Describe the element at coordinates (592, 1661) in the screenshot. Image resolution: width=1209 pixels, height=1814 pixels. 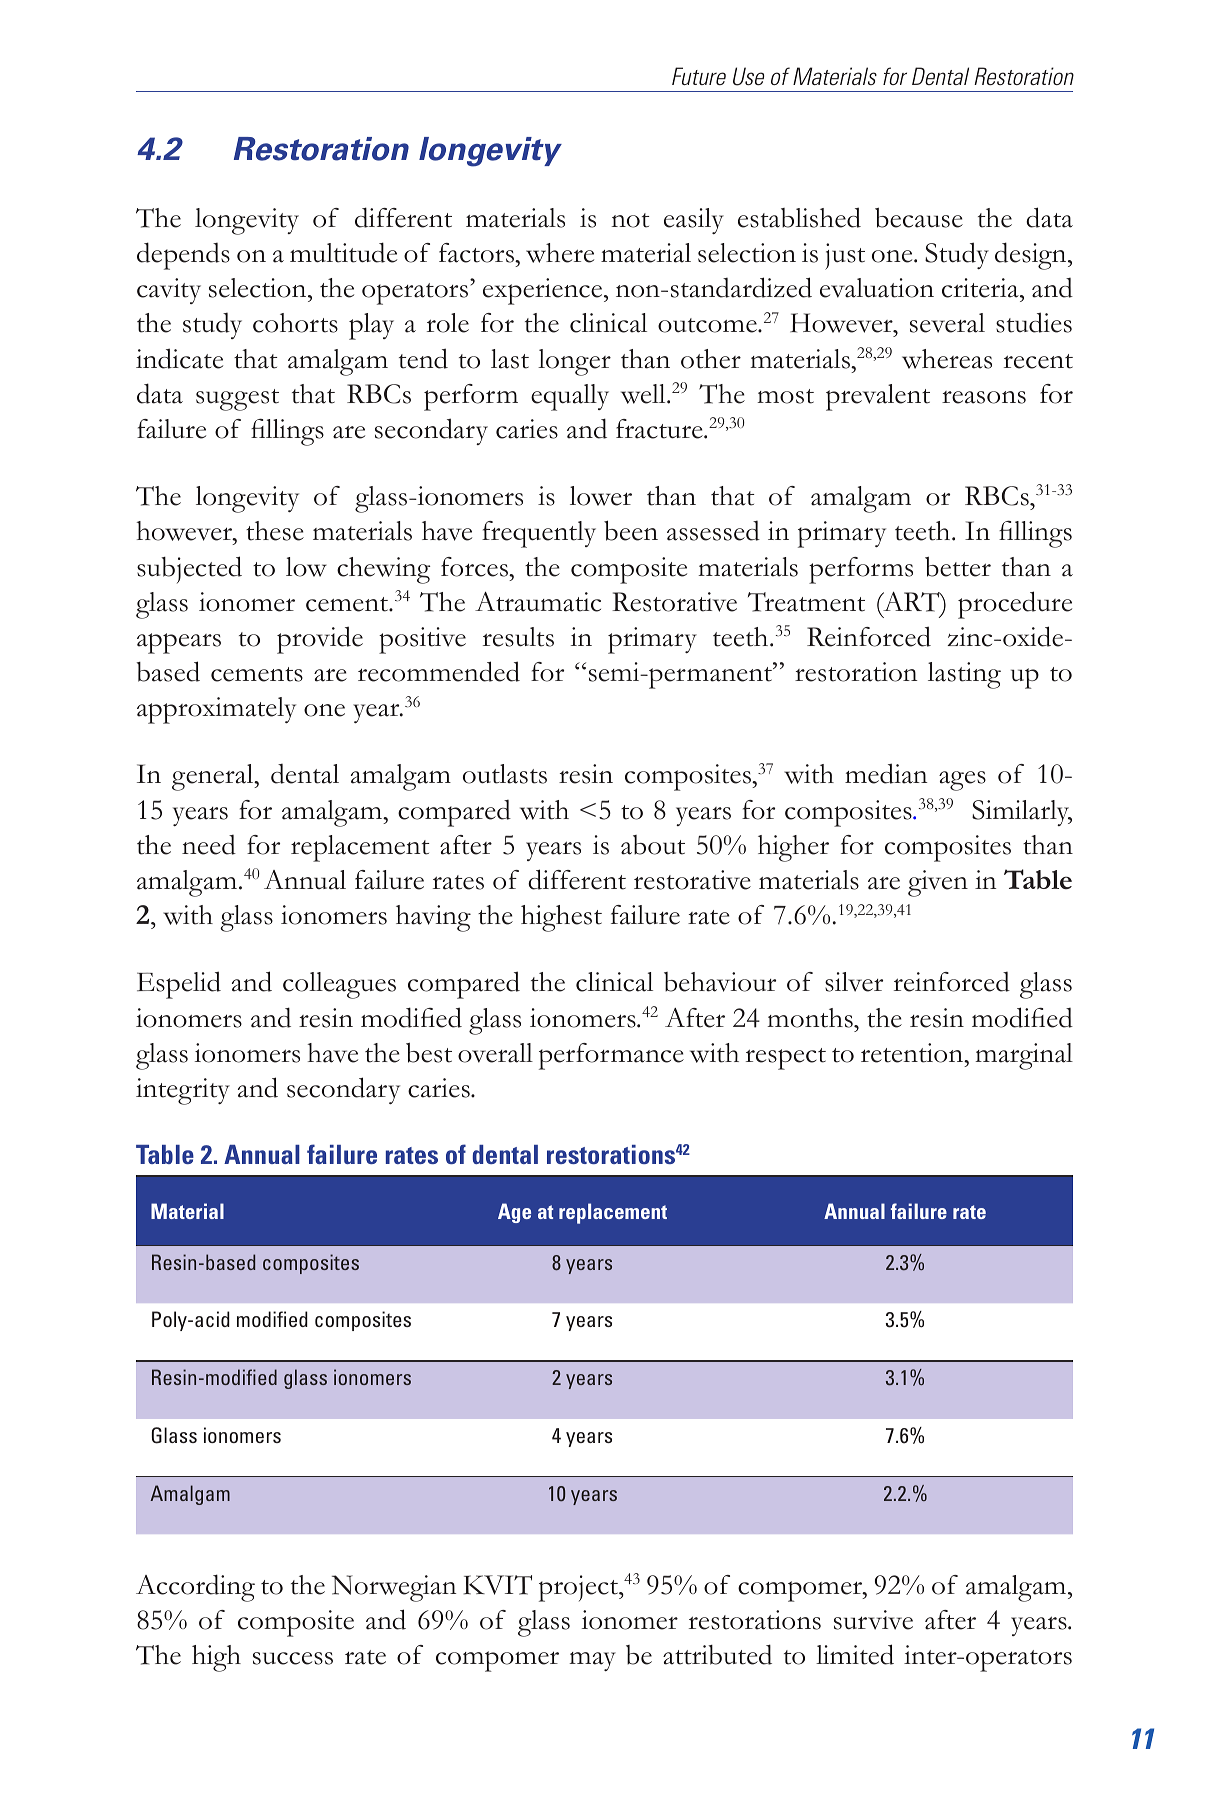
I see `may` at that location.
